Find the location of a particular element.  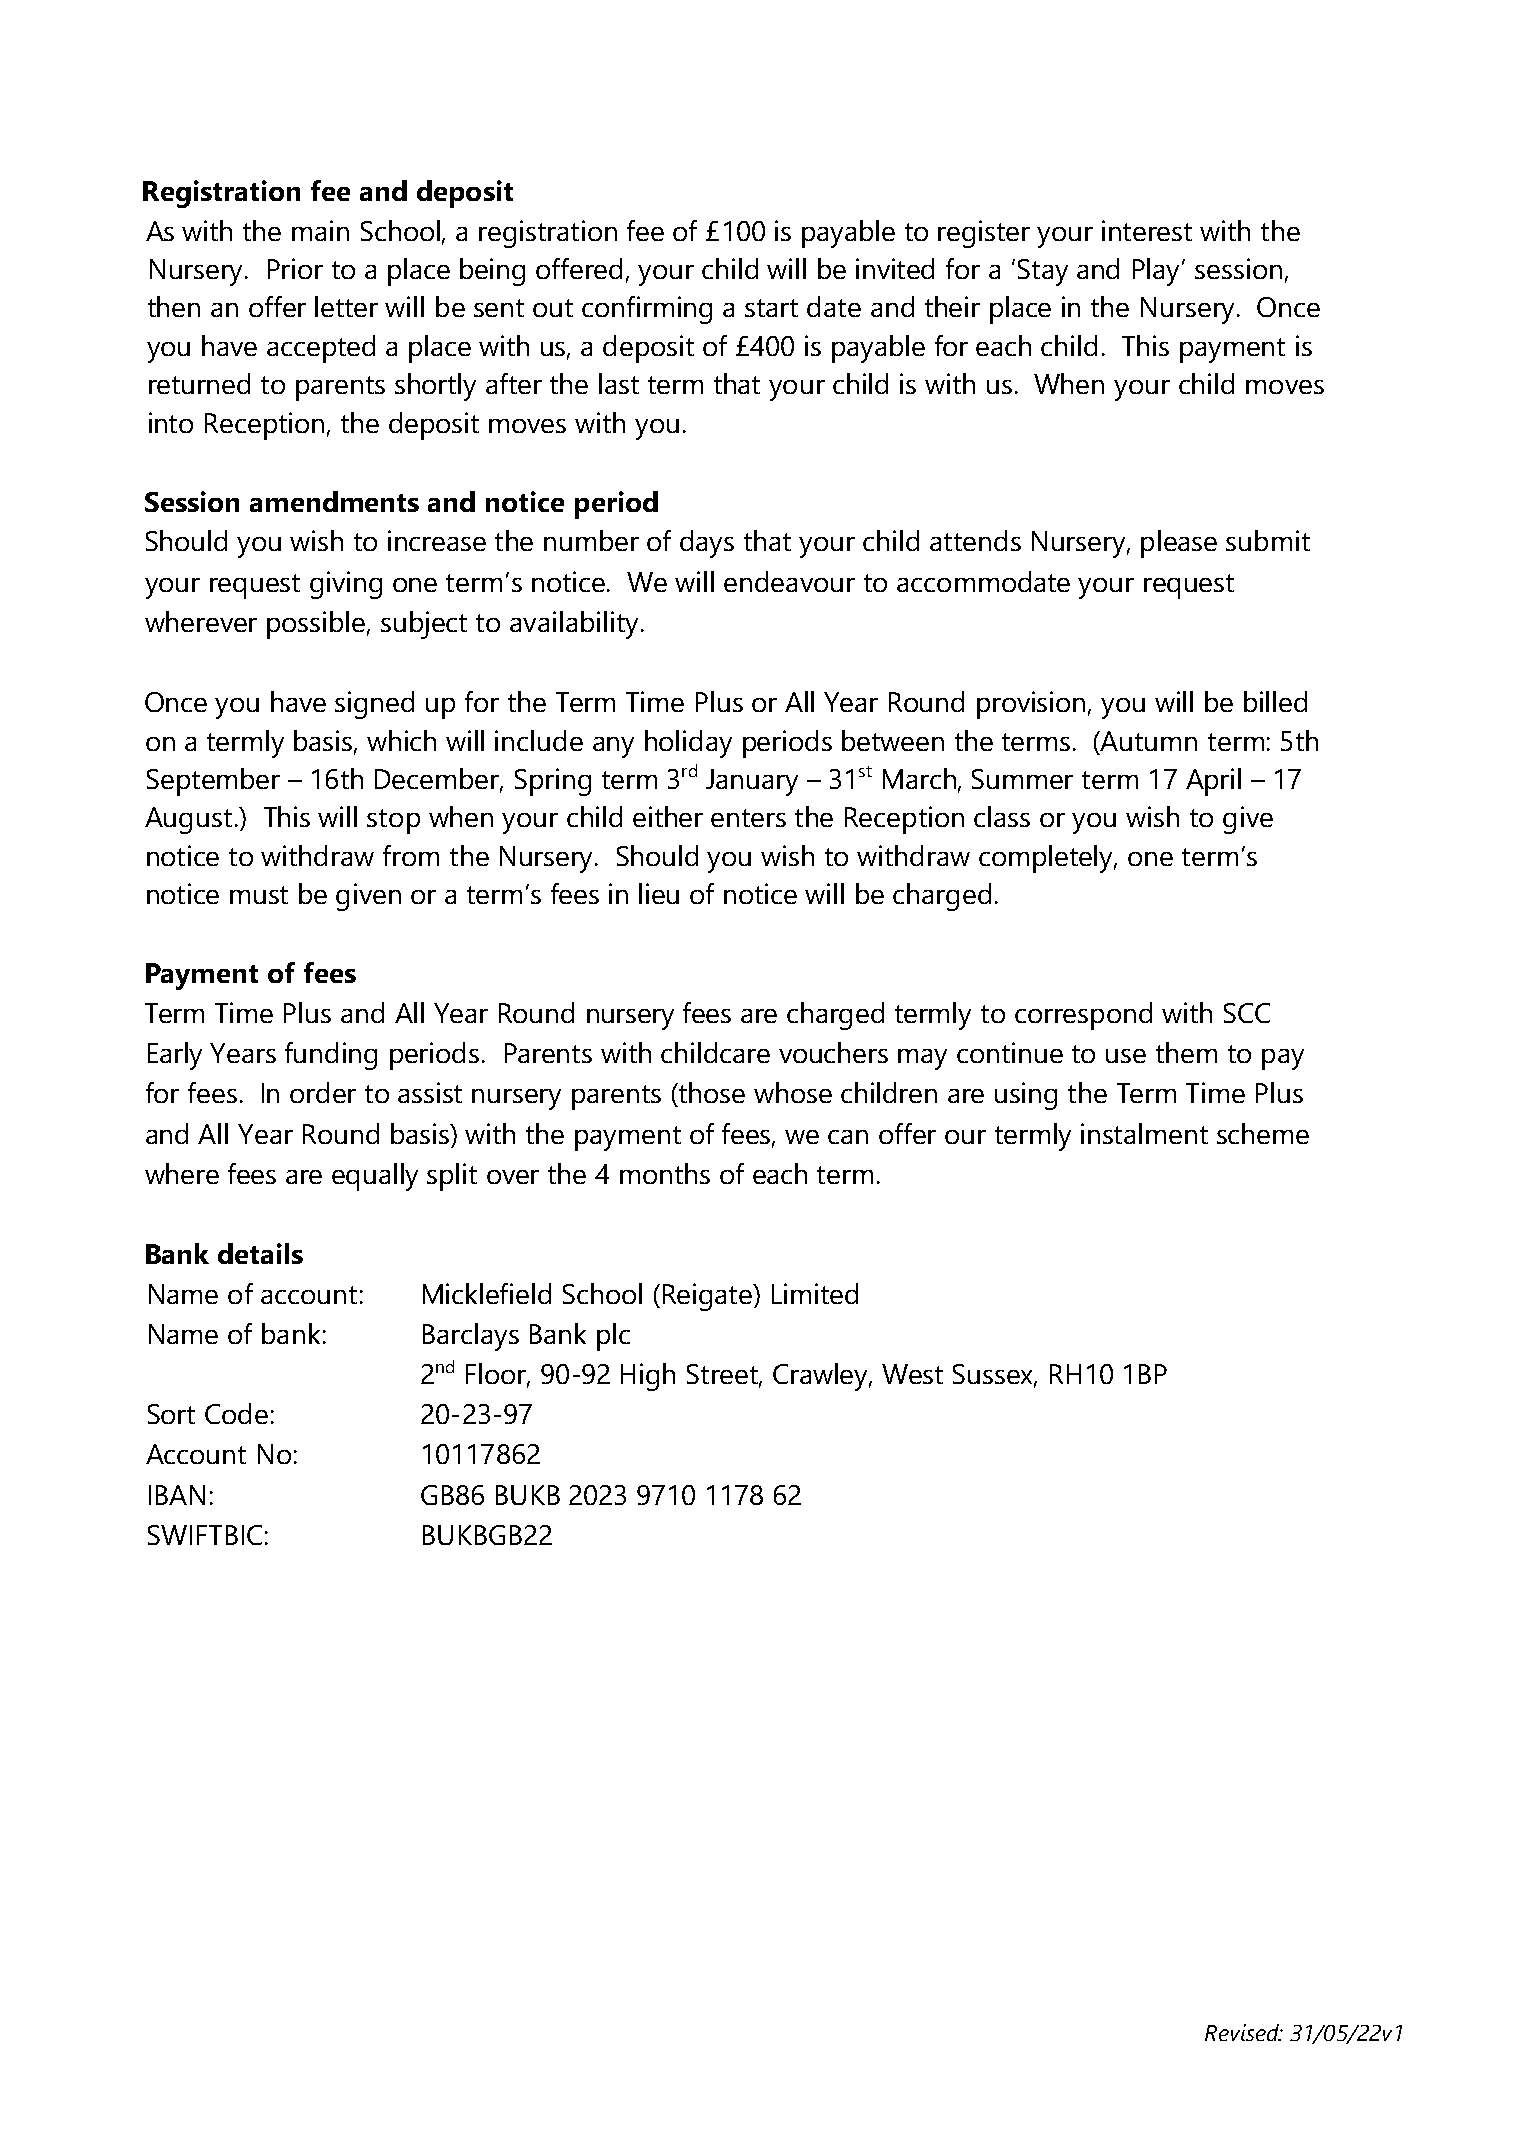

IBAN is located at coordinates (177, 1495).
